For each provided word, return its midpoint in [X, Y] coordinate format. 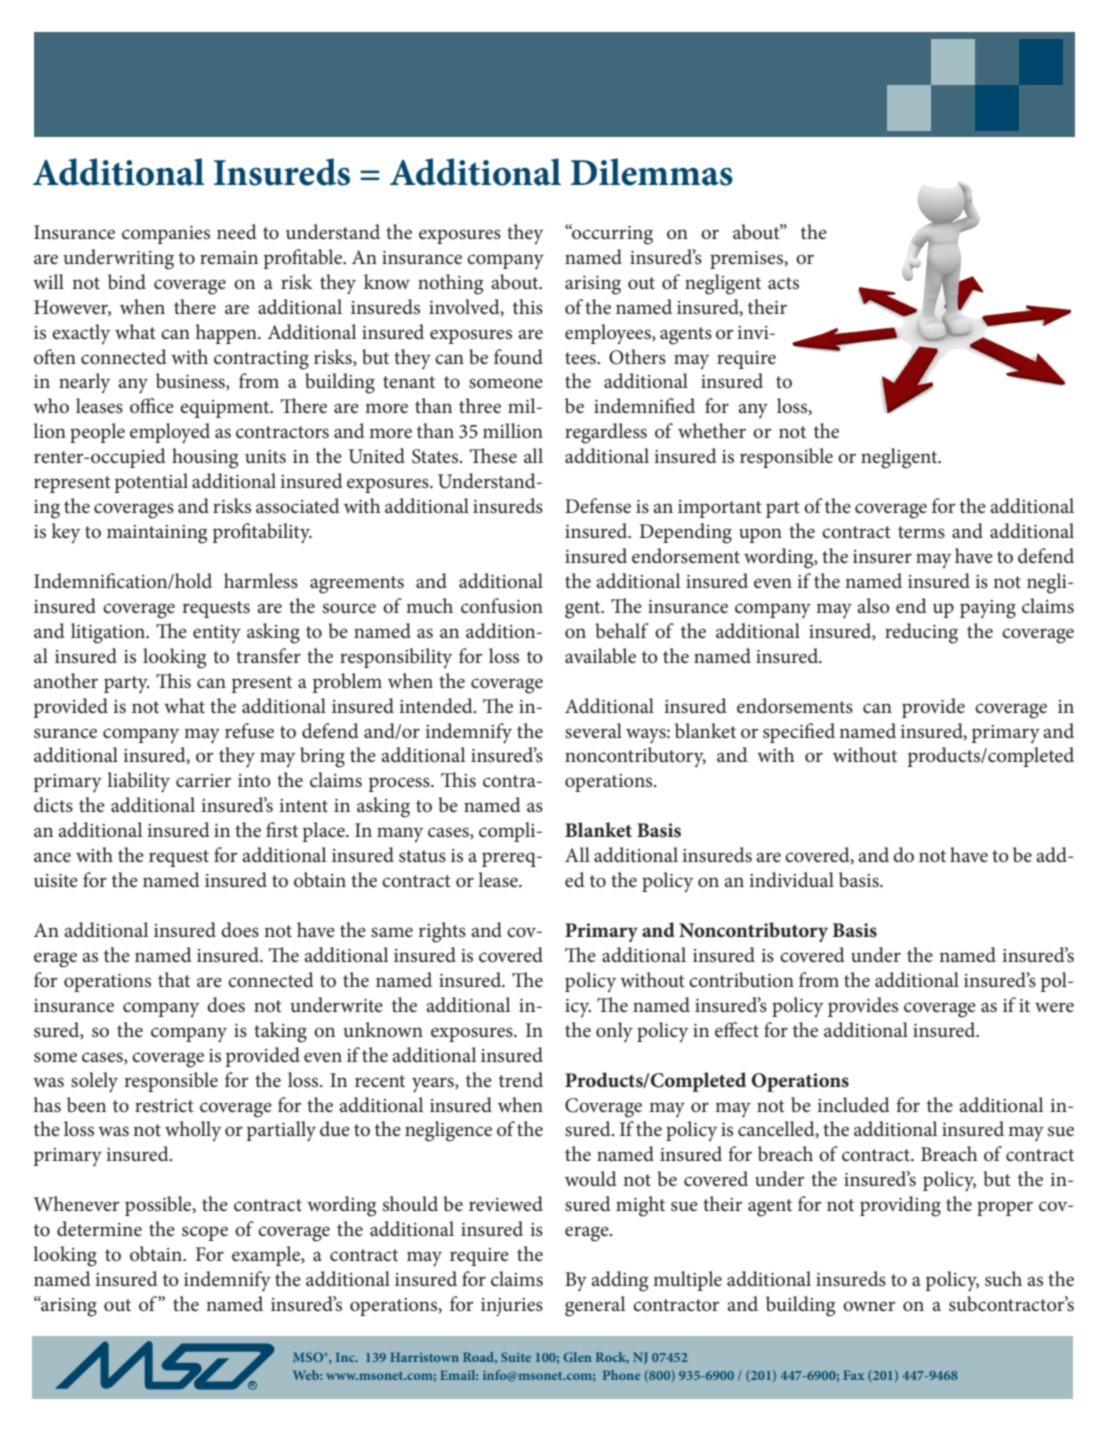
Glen [578, 1357]
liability [138, 782]
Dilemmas [652, 172]
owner [869, 1306]
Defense [598, 506]
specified [799, 733]
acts [783, 283]
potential [151, 483]
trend [521, 1080]
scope [205, 1233]
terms [921, 532]
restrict [164, 1106]
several [593, 731]
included [853, 1105]
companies [166, 235]
